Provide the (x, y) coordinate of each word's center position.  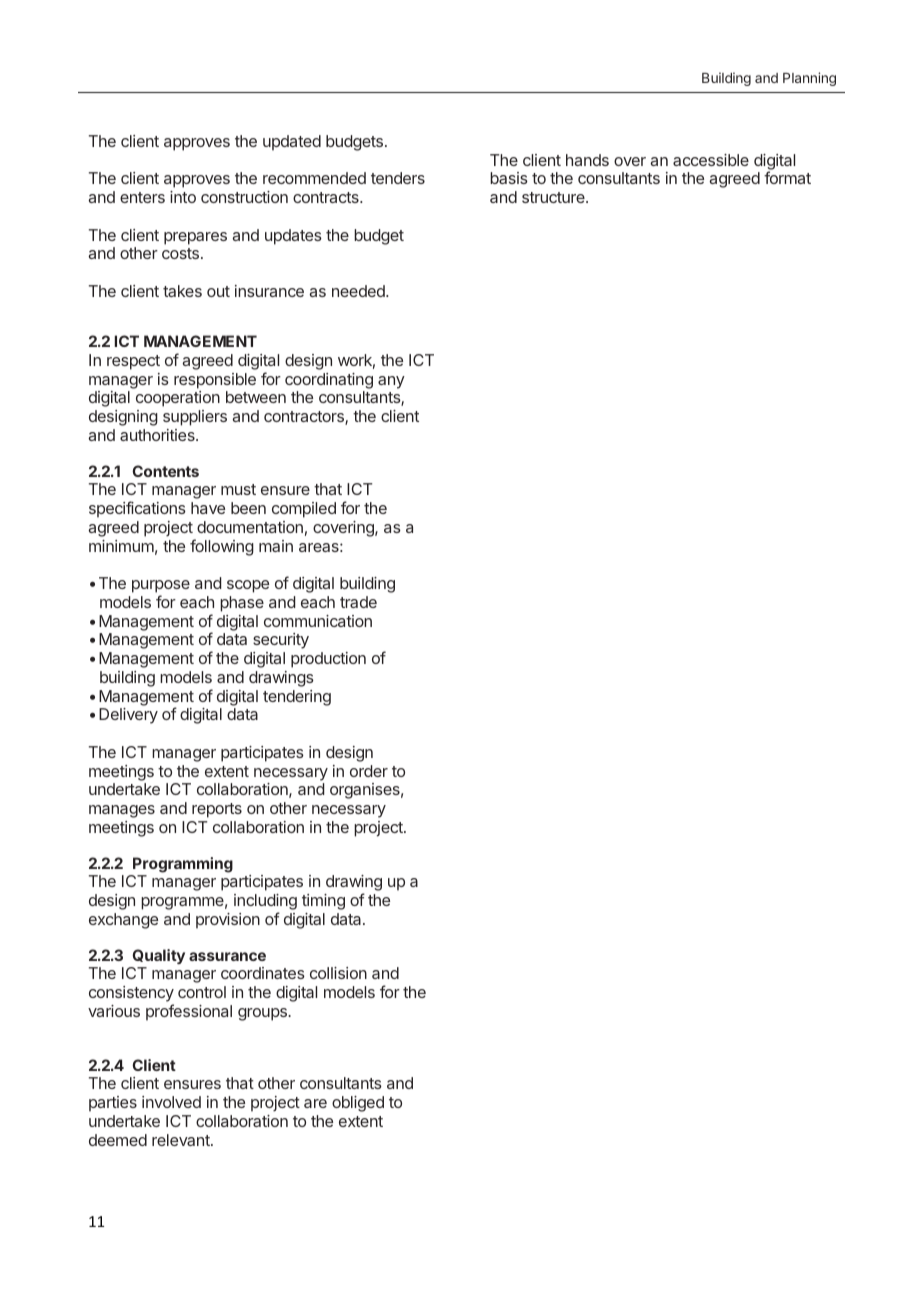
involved (171, 1102)
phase (242, 604)
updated (292, 143)
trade (358, 602)
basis (509, 178)
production (328, 660)
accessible (711, 160)
